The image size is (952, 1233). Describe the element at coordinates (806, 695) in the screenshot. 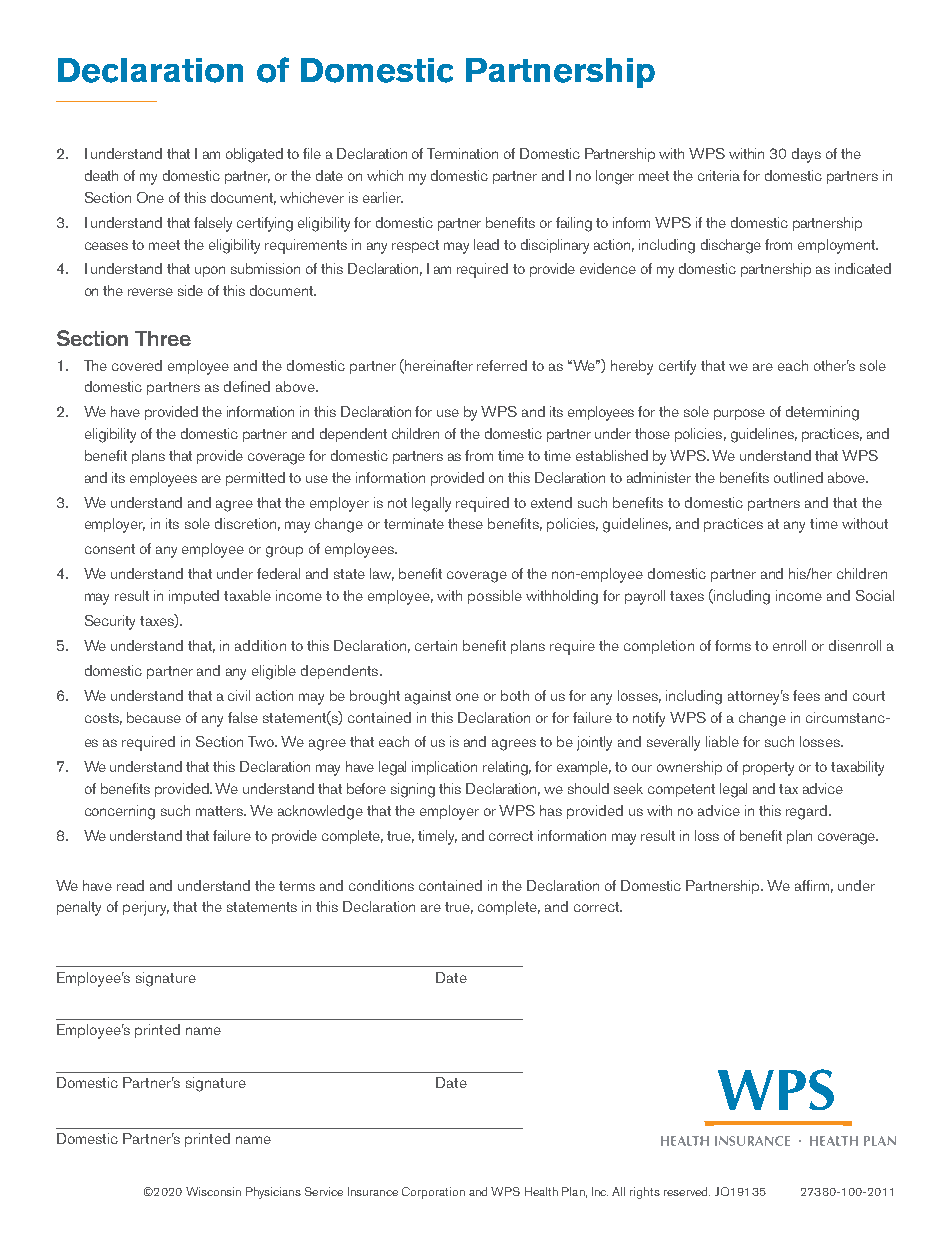

I see `fees` at that location.
